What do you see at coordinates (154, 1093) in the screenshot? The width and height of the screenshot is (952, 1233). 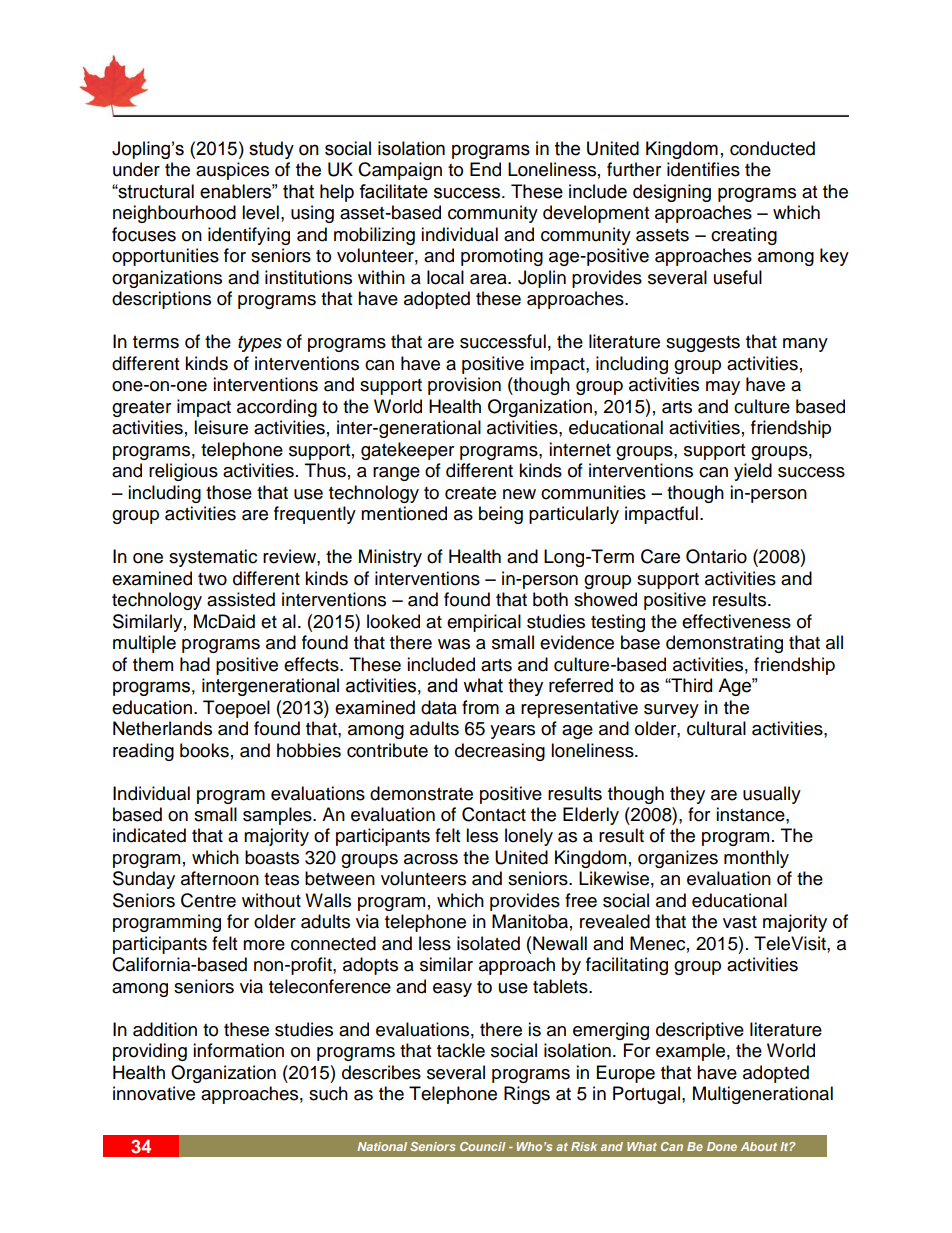 I see `innovative` at bounding box center [154, 1093].
